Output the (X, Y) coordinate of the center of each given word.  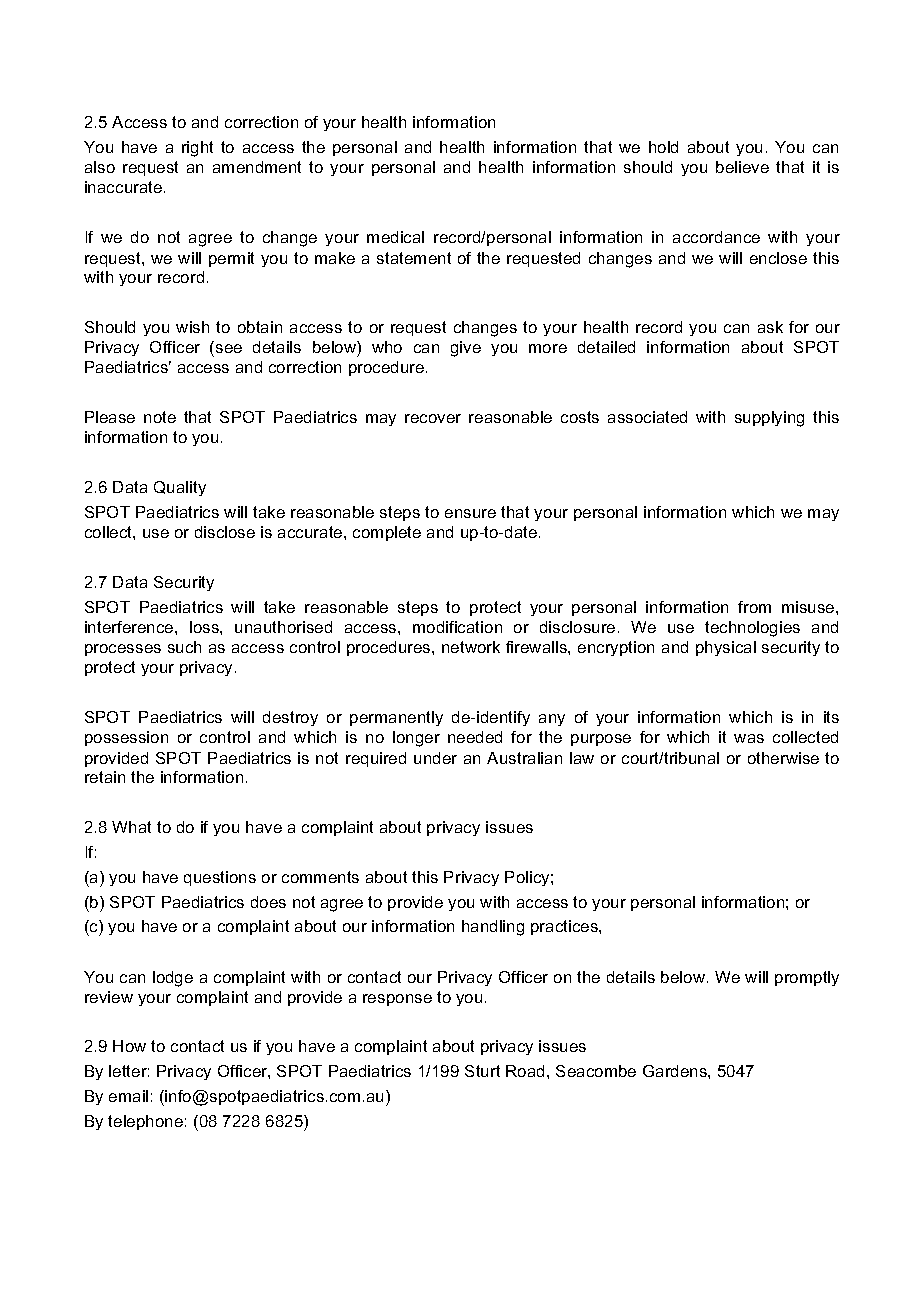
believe (742, 167)
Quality (180, 488)
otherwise (783, 758)
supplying (769, 419)
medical (395, 237)
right (197, 149)
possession (126, 738)
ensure (470, 513)
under (435, 758)
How (129, 1046)
